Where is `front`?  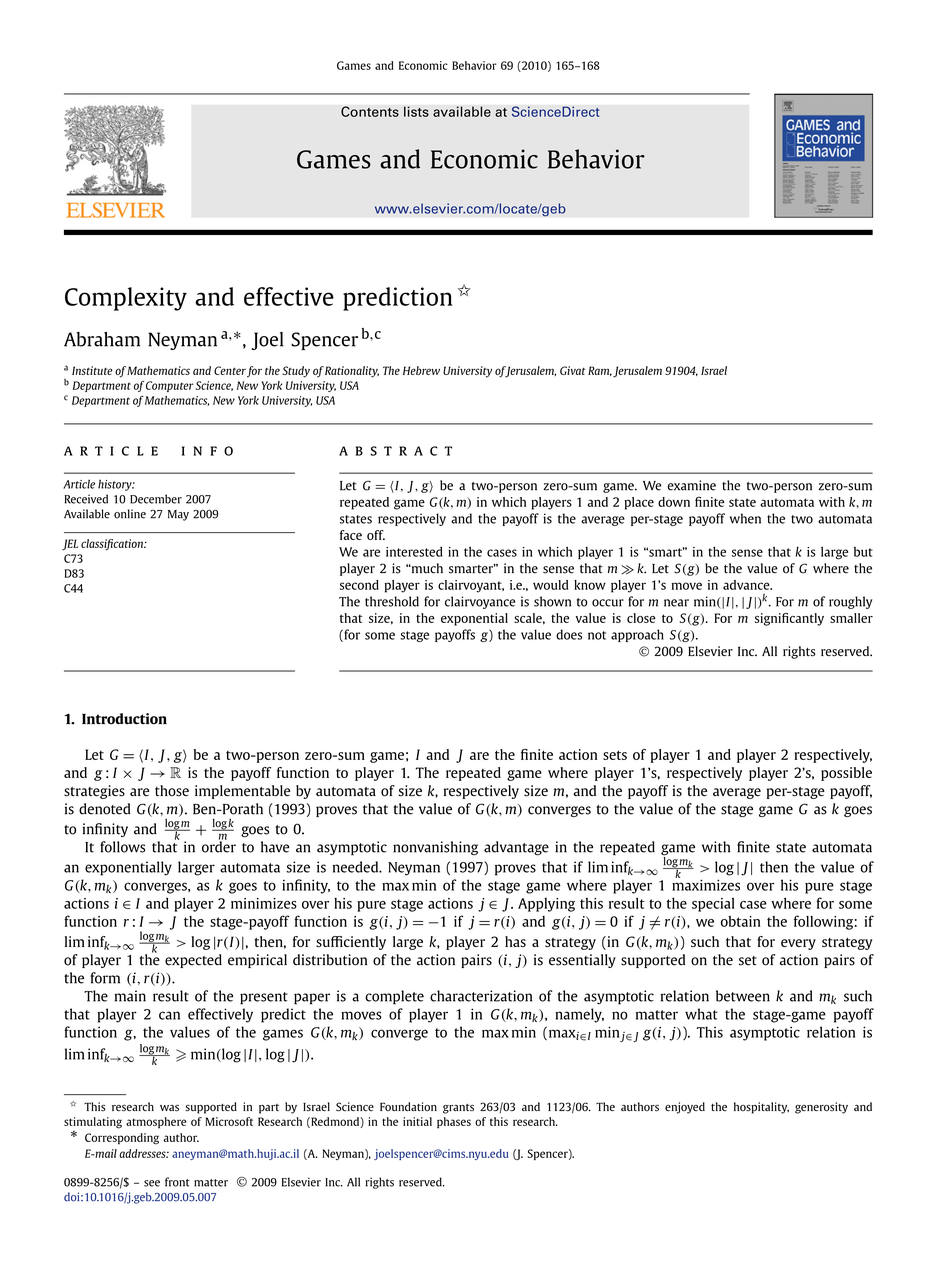 front is located at coordinates (177, 1182).
